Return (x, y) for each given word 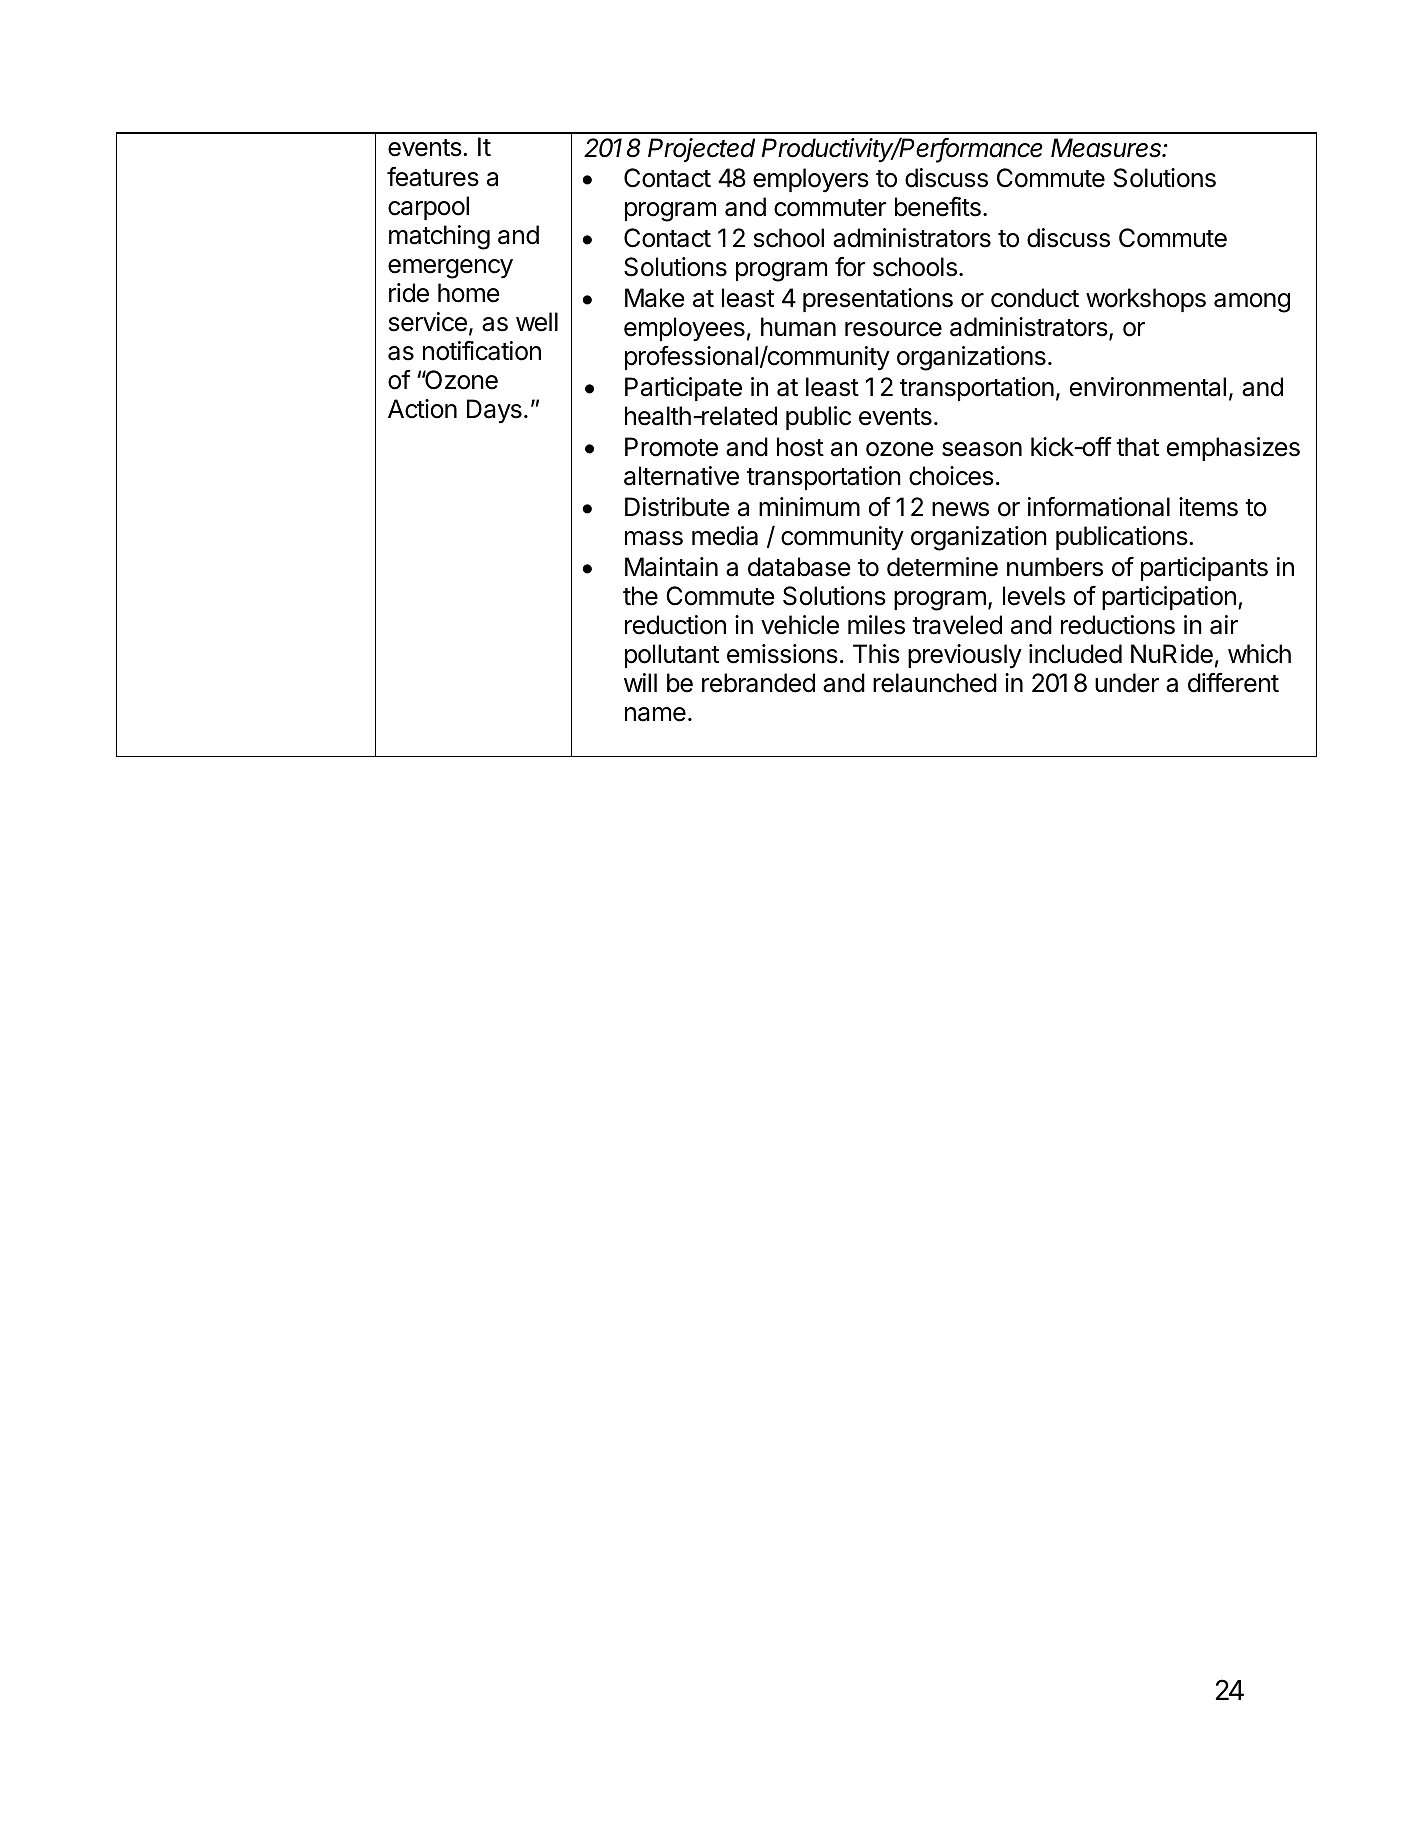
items (1208, 507)
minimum (809, 506)
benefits (938, 206)
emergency (450, 269)
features (433, 176)
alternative (681, 476)
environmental (1148, 387)
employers (811, 180)
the (640, 596)
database (799, 567)
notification (482, 351)
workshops (1146, 300)
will (640, 682)
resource (893, 329)
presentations (878, 300)
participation (1169, 598)
